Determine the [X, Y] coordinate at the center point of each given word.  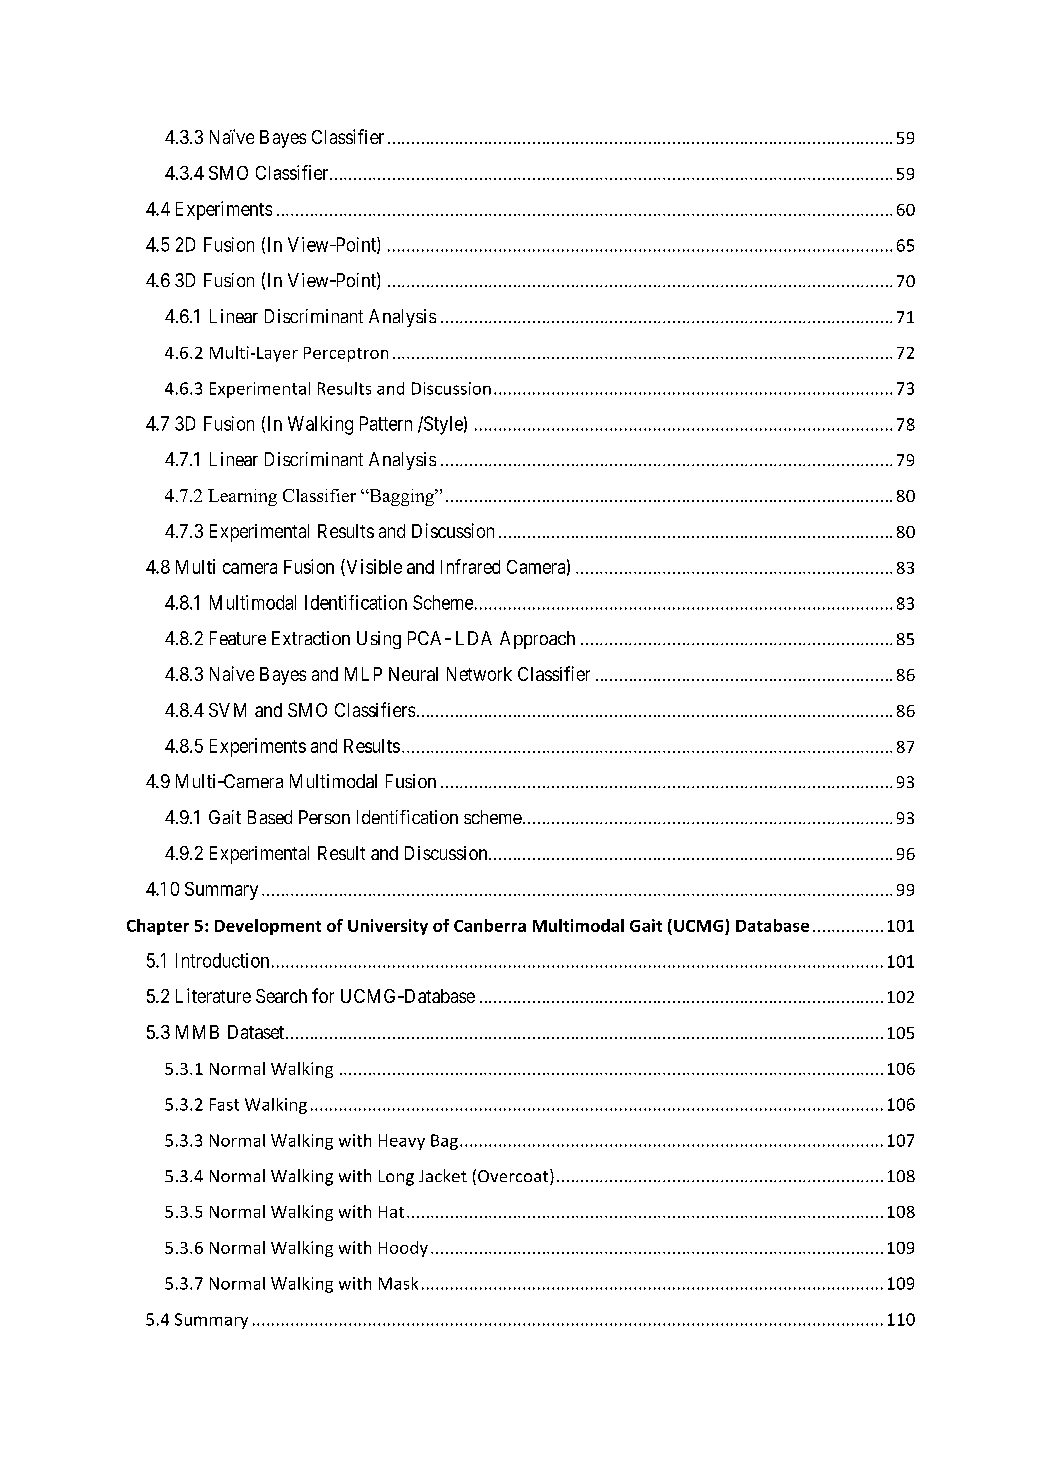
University [388, 927]
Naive [232, 673]
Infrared [470, 566]
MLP [363, 674]
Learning [242, 497]
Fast [224, 1104]
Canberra [490, 925]
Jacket [443, 1175]
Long [396, 1178]
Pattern [386, 423]
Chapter [158, 927]
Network [479, 674]
